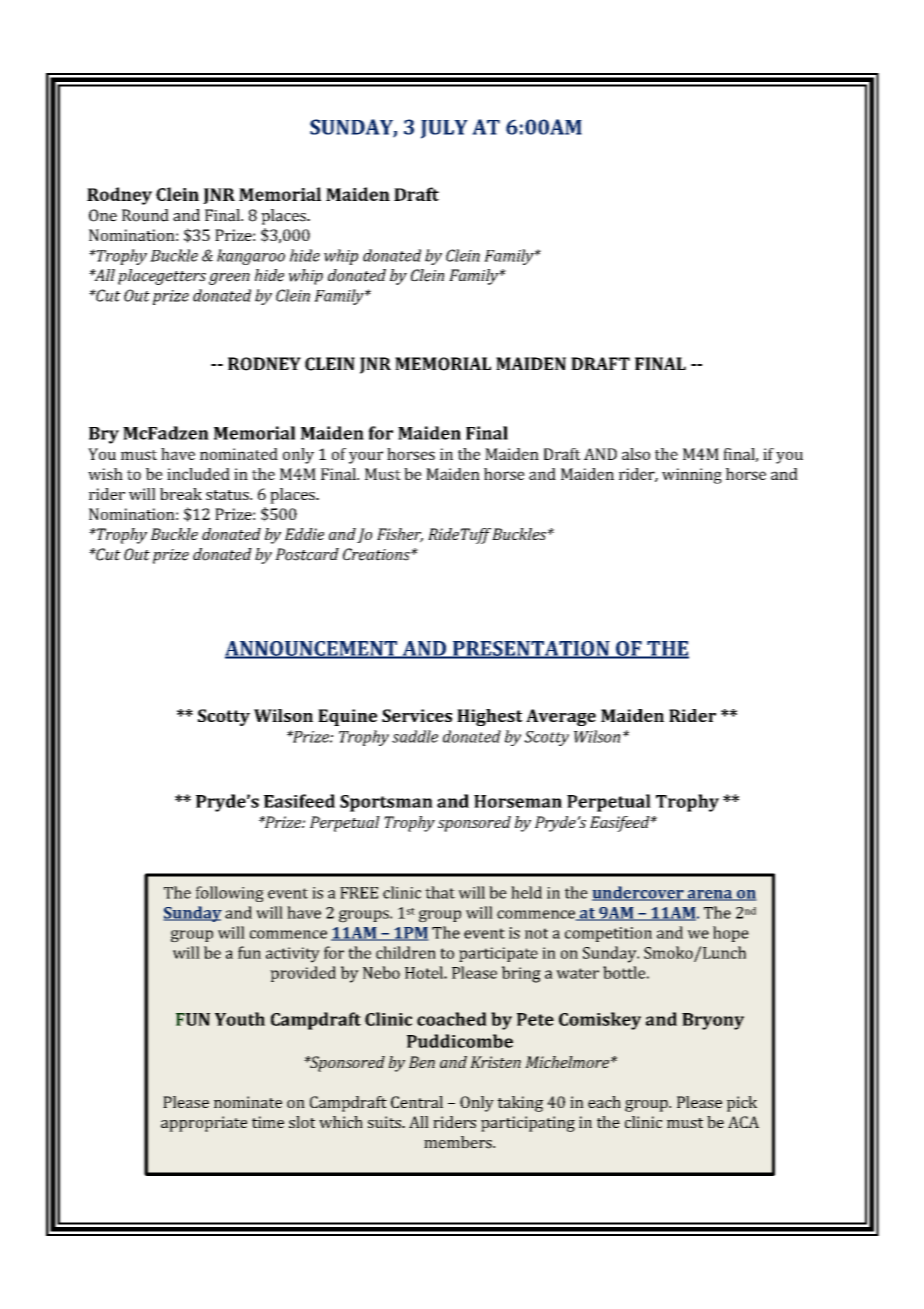 Image resolution: width=924 pixels, height=1309 pixels. What do you see at coordinates (312, 649) in the screenshot?
I see `ANNOUNCEMENT` at bounding box center [312, 649].
